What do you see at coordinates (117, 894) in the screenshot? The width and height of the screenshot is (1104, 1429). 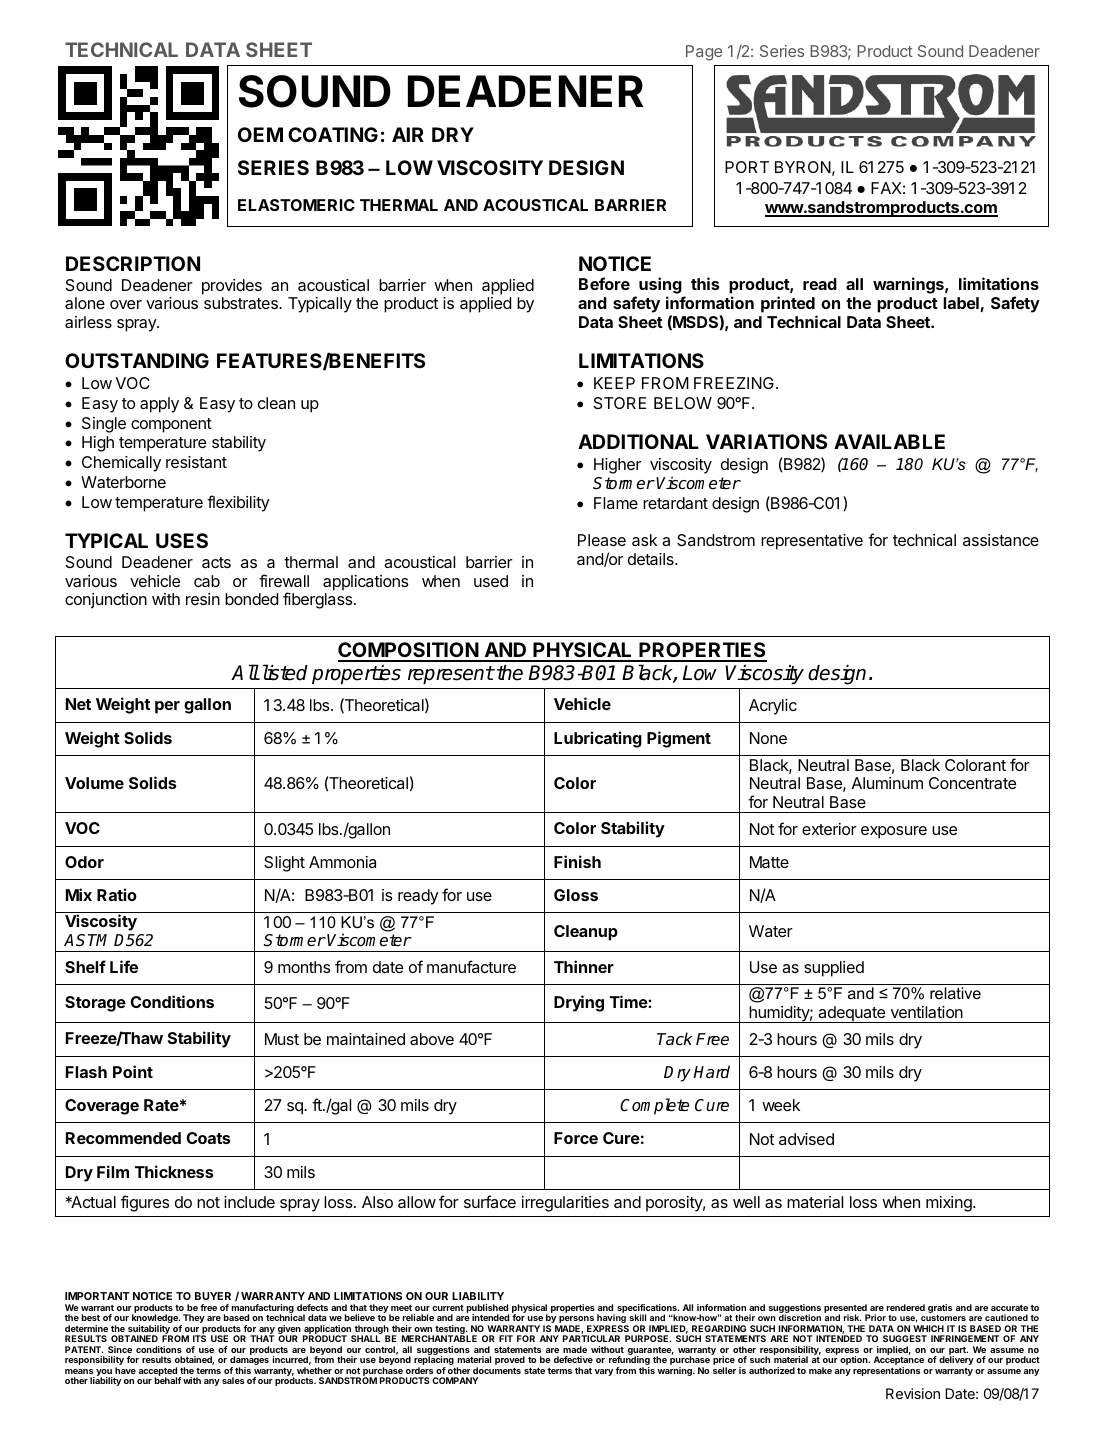 I see `Ratio` at bounding box center [117, 894].
